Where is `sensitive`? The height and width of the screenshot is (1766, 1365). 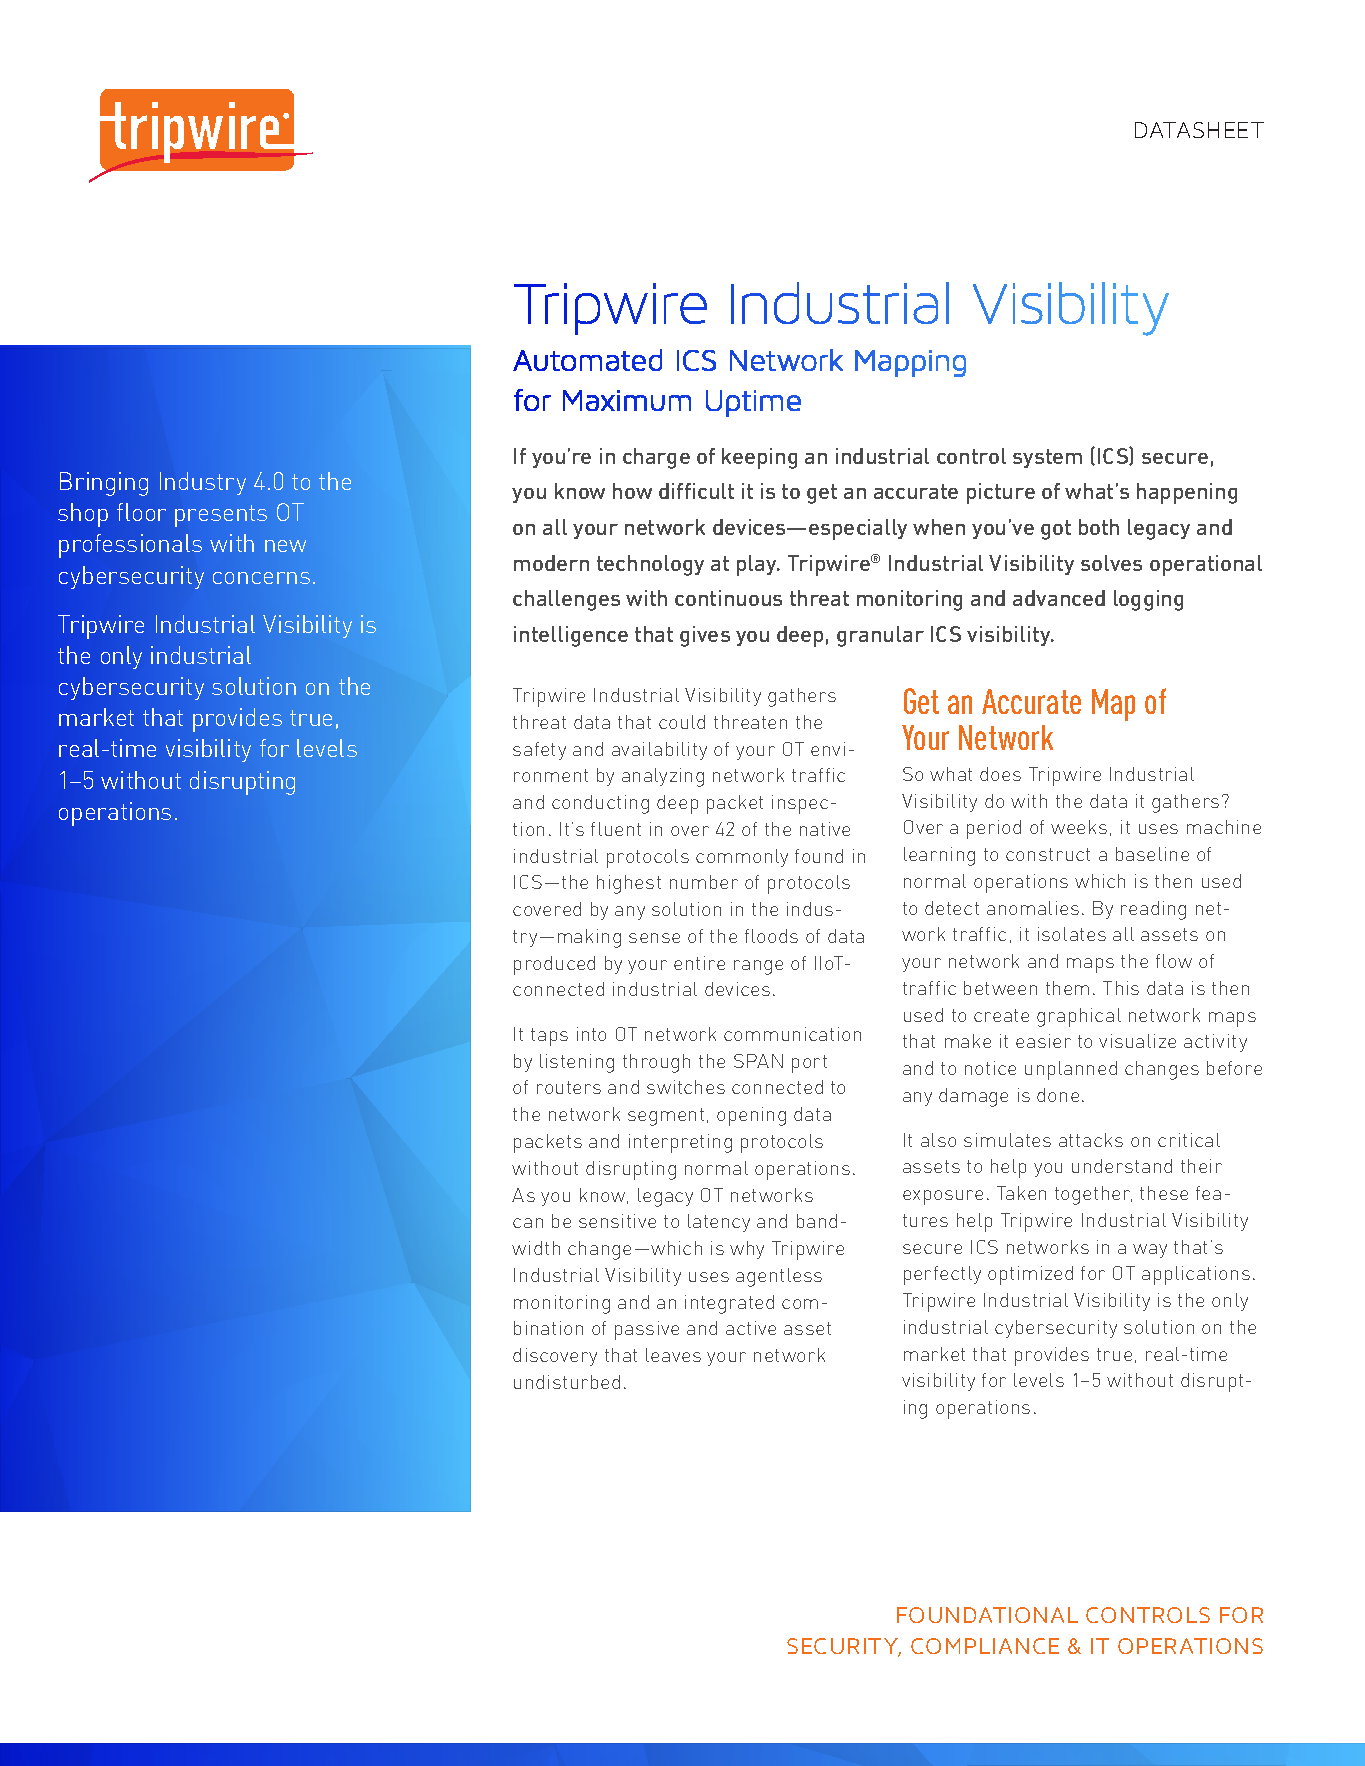 sensitive is located at coordinates (617, 1221).
